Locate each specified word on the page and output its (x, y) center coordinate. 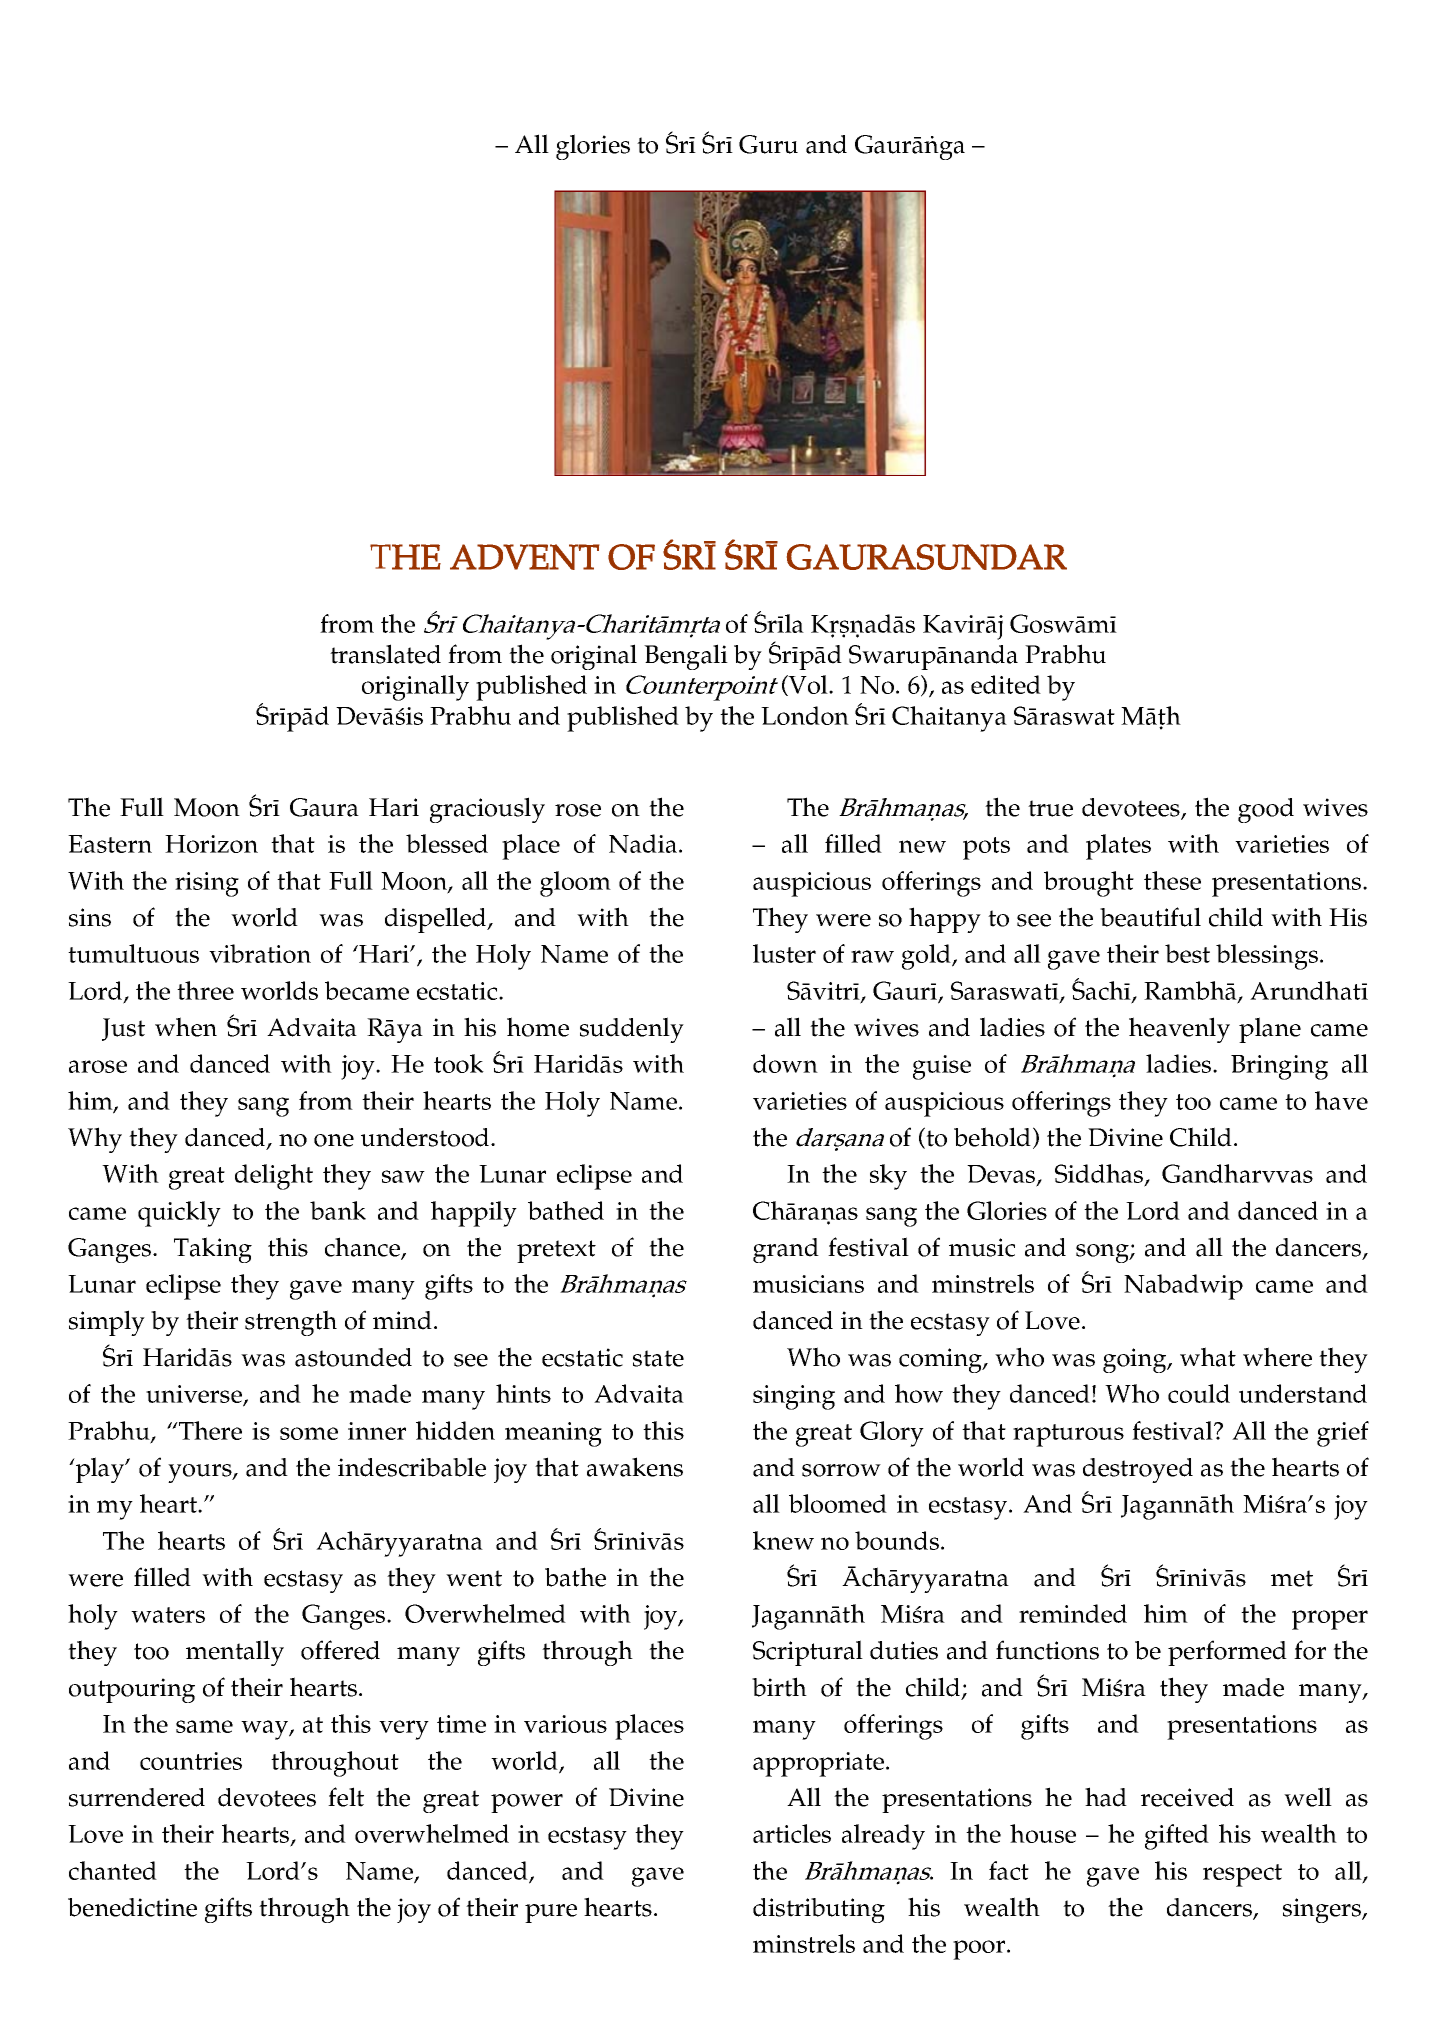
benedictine (132, 1907)
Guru (768, 144)
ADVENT (524, 557)
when (186, 1027)
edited (1006, 684)
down (785, 1063)
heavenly (1179, 1030)
